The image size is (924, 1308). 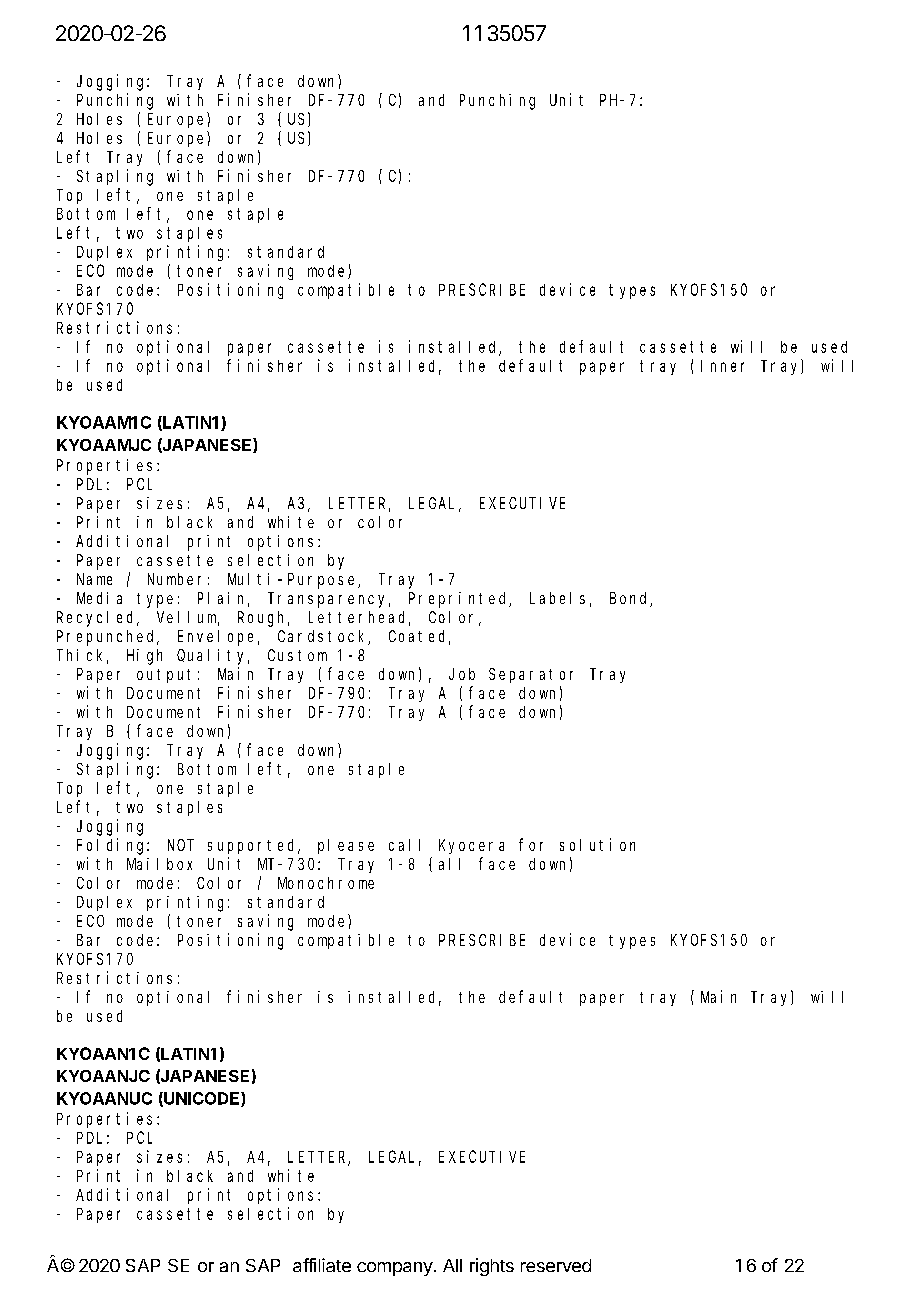 What do you see at coordinates (556, 1265) in the page?
I see `reserved` at bounding box center [556, 1265].
